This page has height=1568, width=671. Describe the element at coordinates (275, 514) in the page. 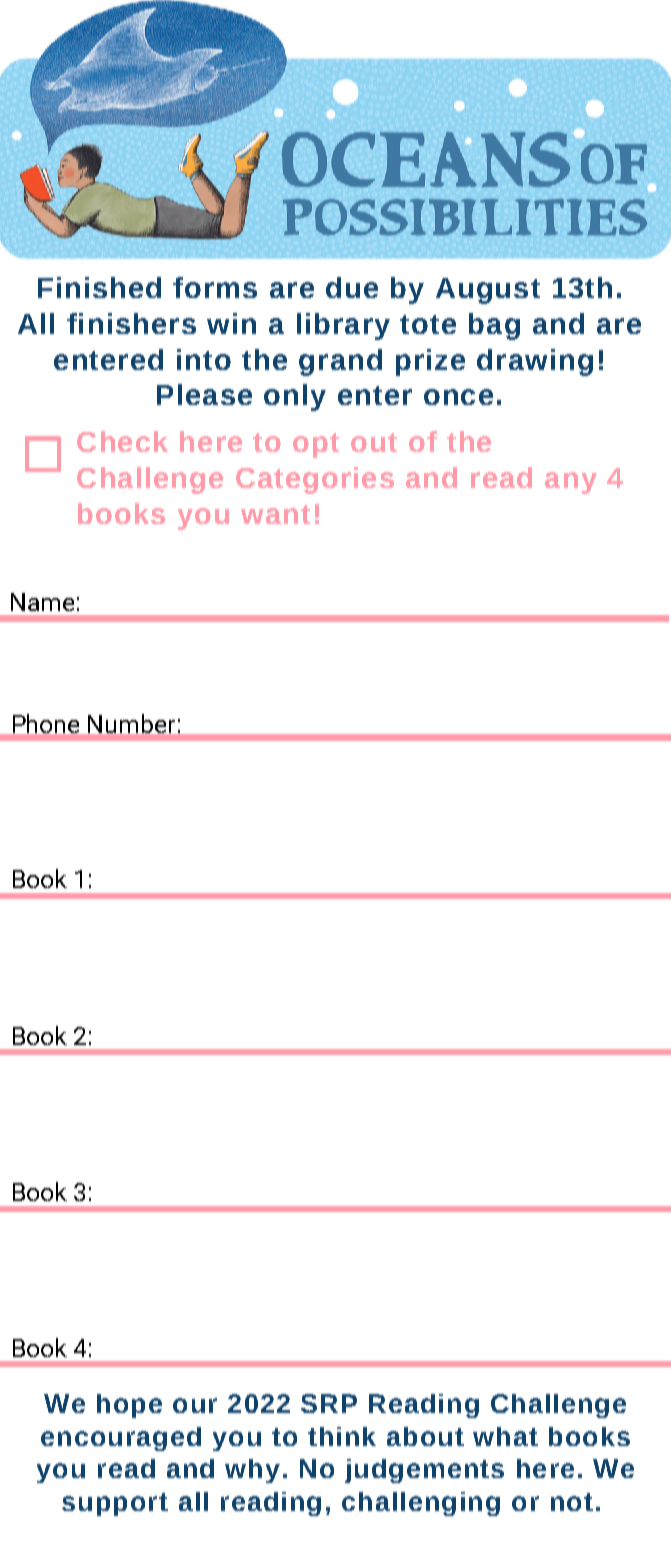

I see `want` at that location.
